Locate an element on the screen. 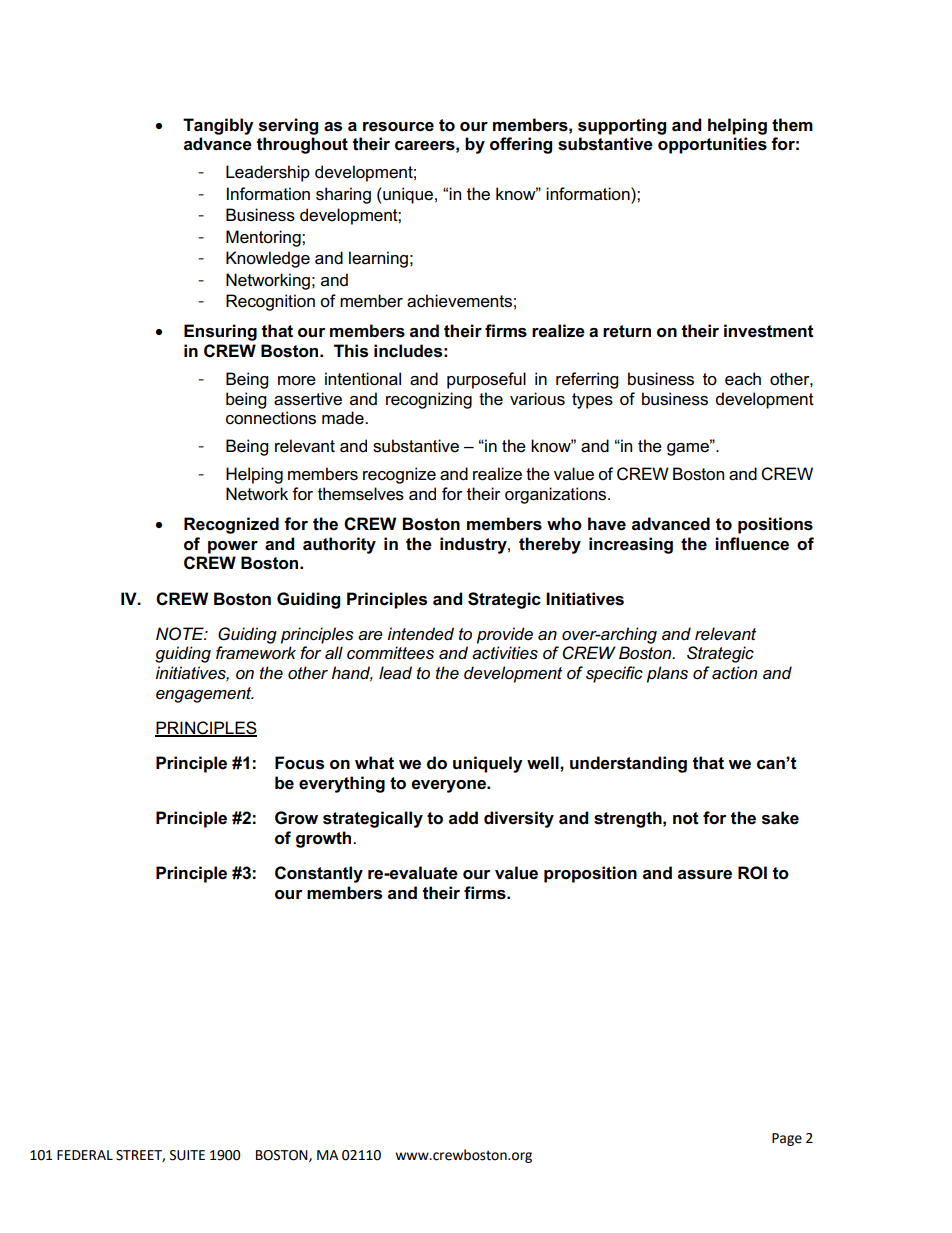 Image resolution: width=952 pixels, height=1233 pixels. intended is located at coordinates (421, 634).
